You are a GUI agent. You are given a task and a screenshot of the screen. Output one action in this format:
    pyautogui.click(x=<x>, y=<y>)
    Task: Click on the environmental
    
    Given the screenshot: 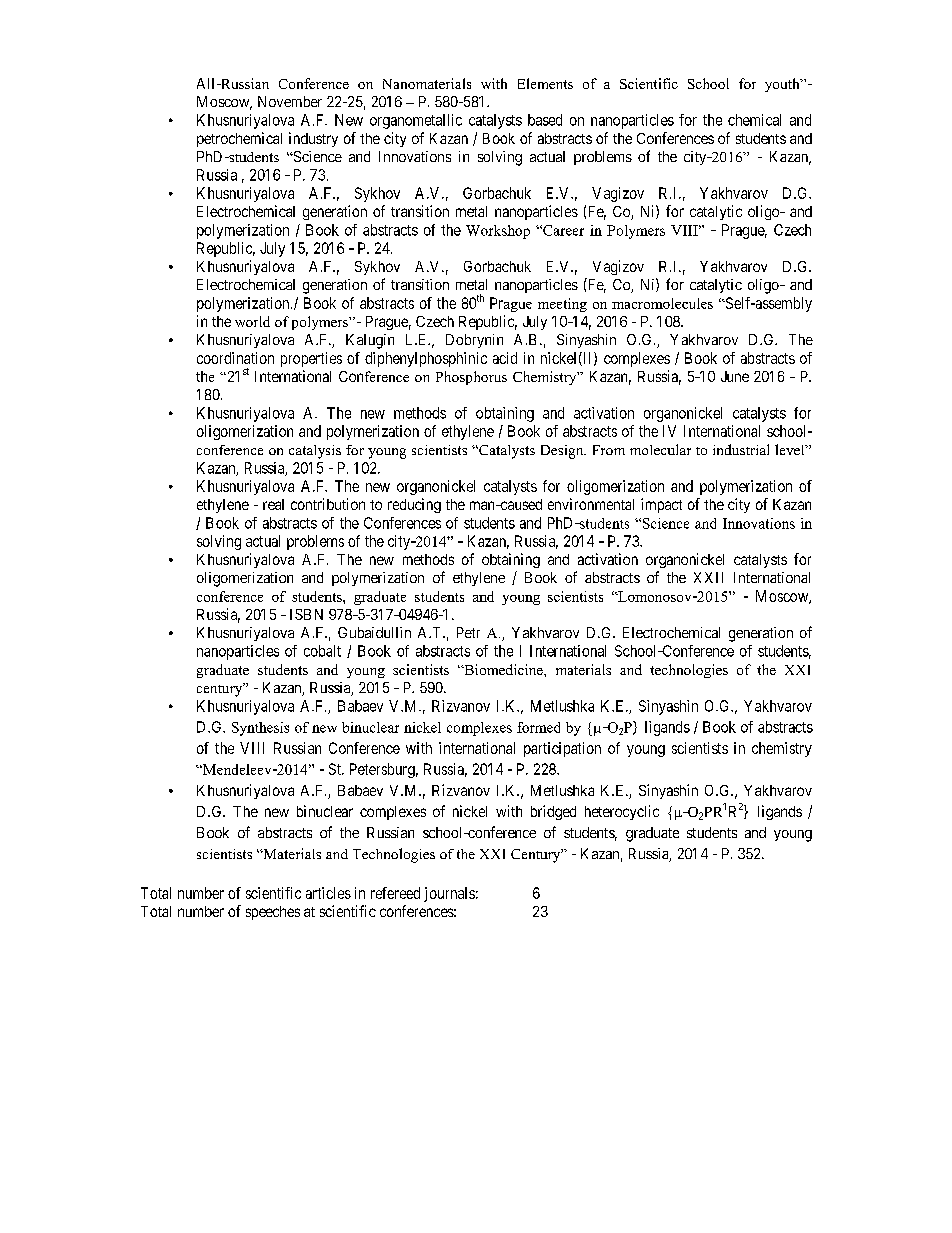 What is the action you would take?
    pyautogui.click(x=591, y=504)
